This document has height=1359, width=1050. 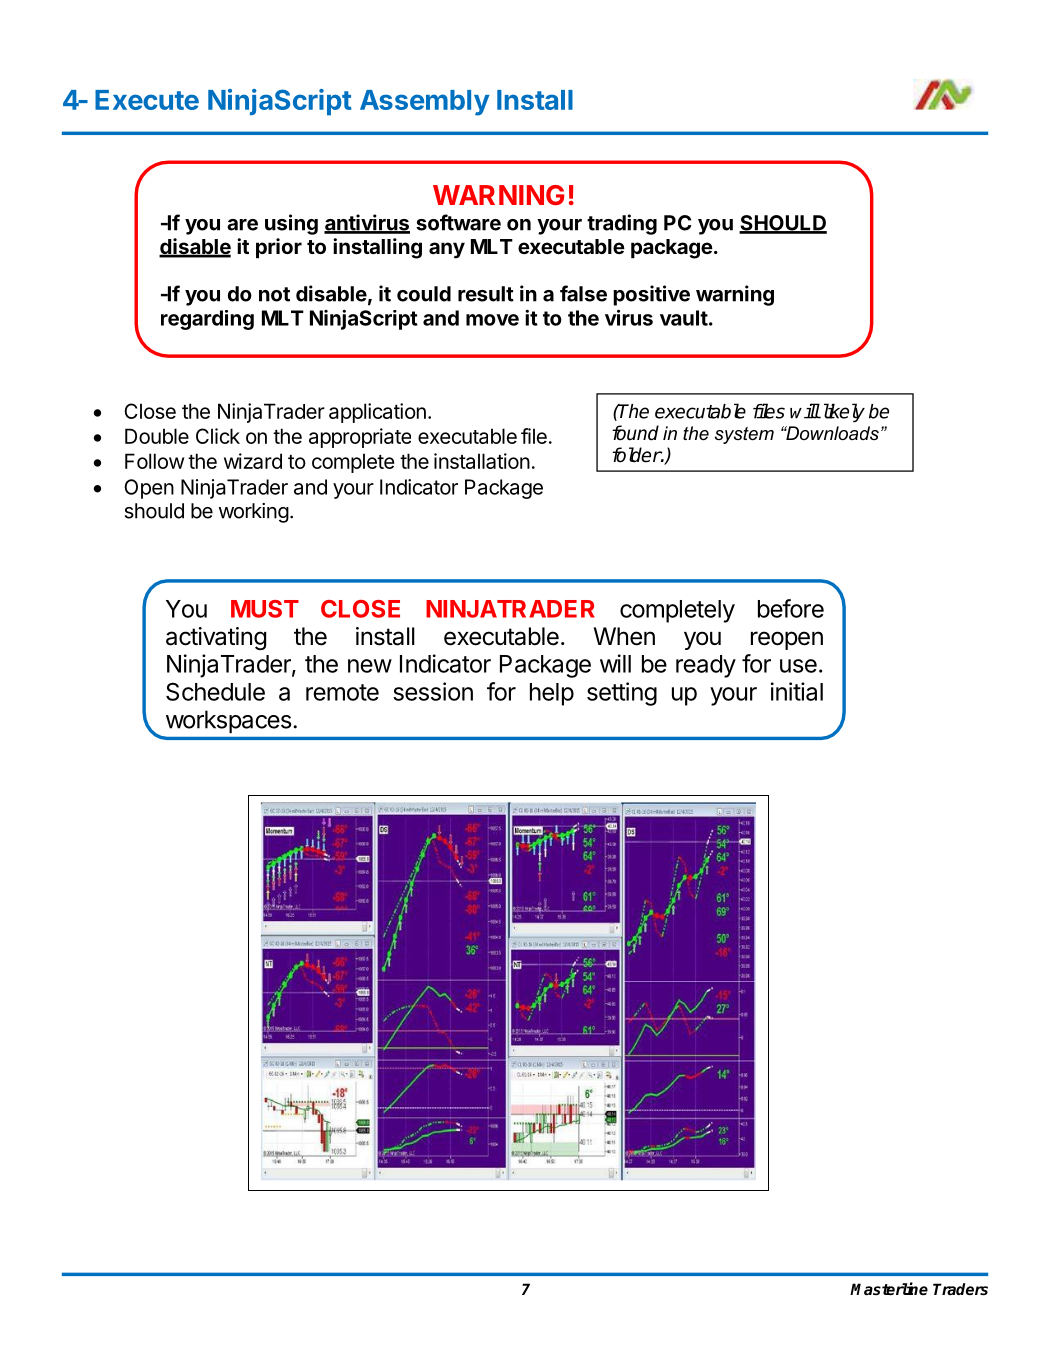 I want to click on session, so click(x=433, y=691).
